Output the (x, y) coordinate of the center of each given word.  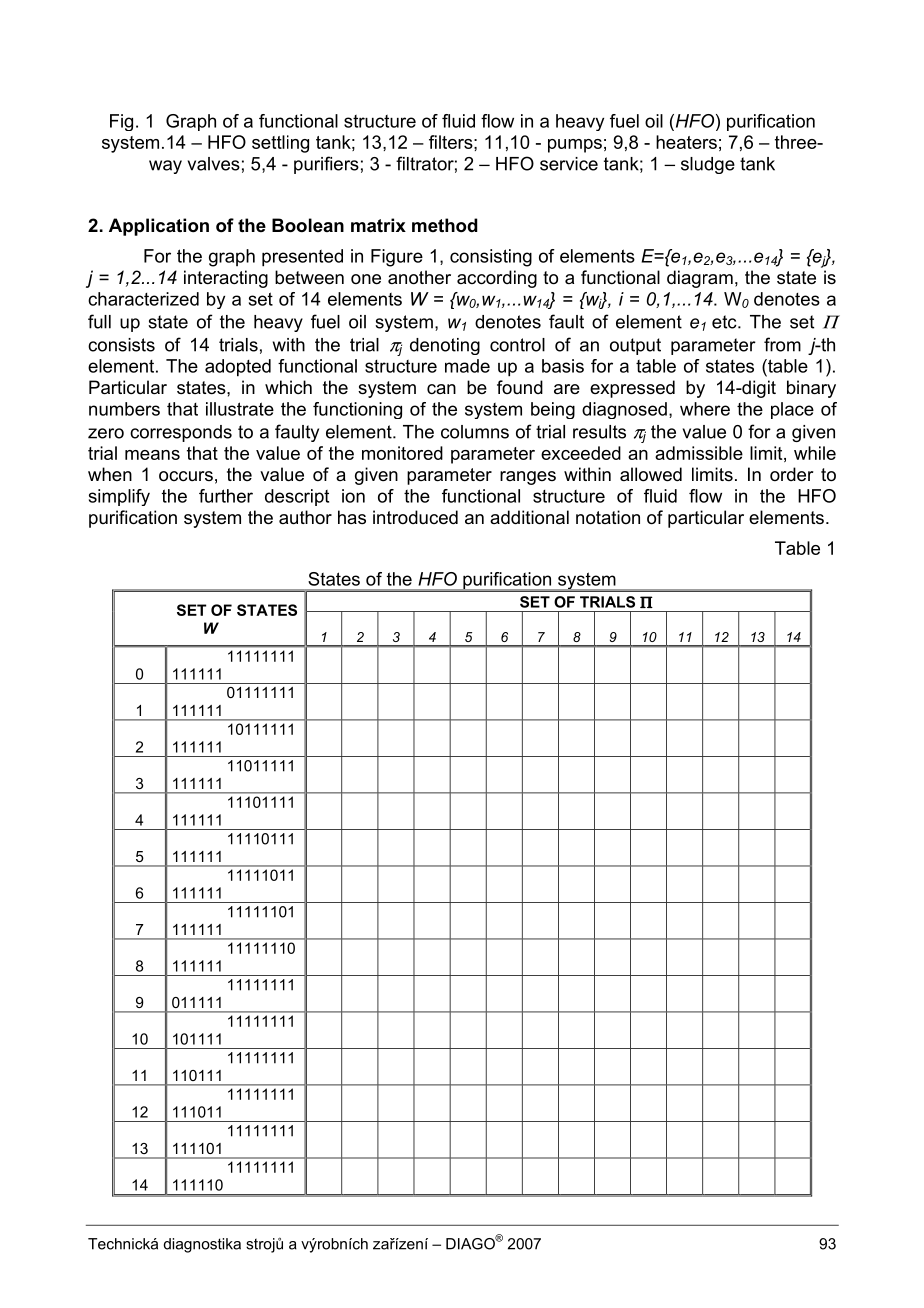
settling (280, 144)
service (569, 164)
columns (475, 432)
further (226, 496)
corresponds (181, 433)
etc (725, 322)
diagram (700, 279)
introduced (415, 517)
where (705, 409)
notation (608, 517)
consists (121, 345)
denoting (445, 346)
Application (159, 227)
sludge (708, 165)
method (445, 225)
